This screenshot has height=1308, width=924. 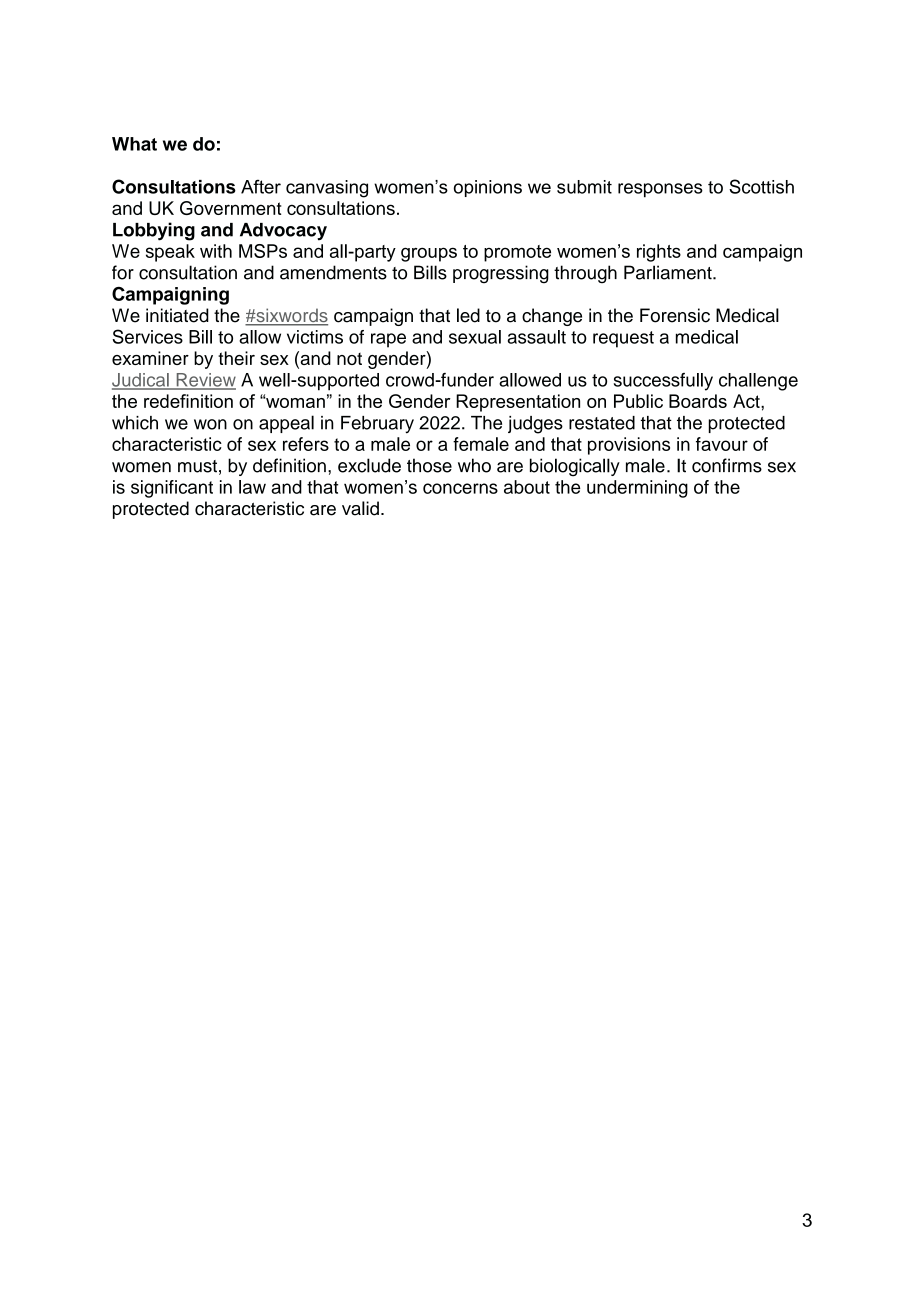 What do you see at coordinates (460, 488) in the screenshot?
I see `concerns` at bounding box center [460, 488].
